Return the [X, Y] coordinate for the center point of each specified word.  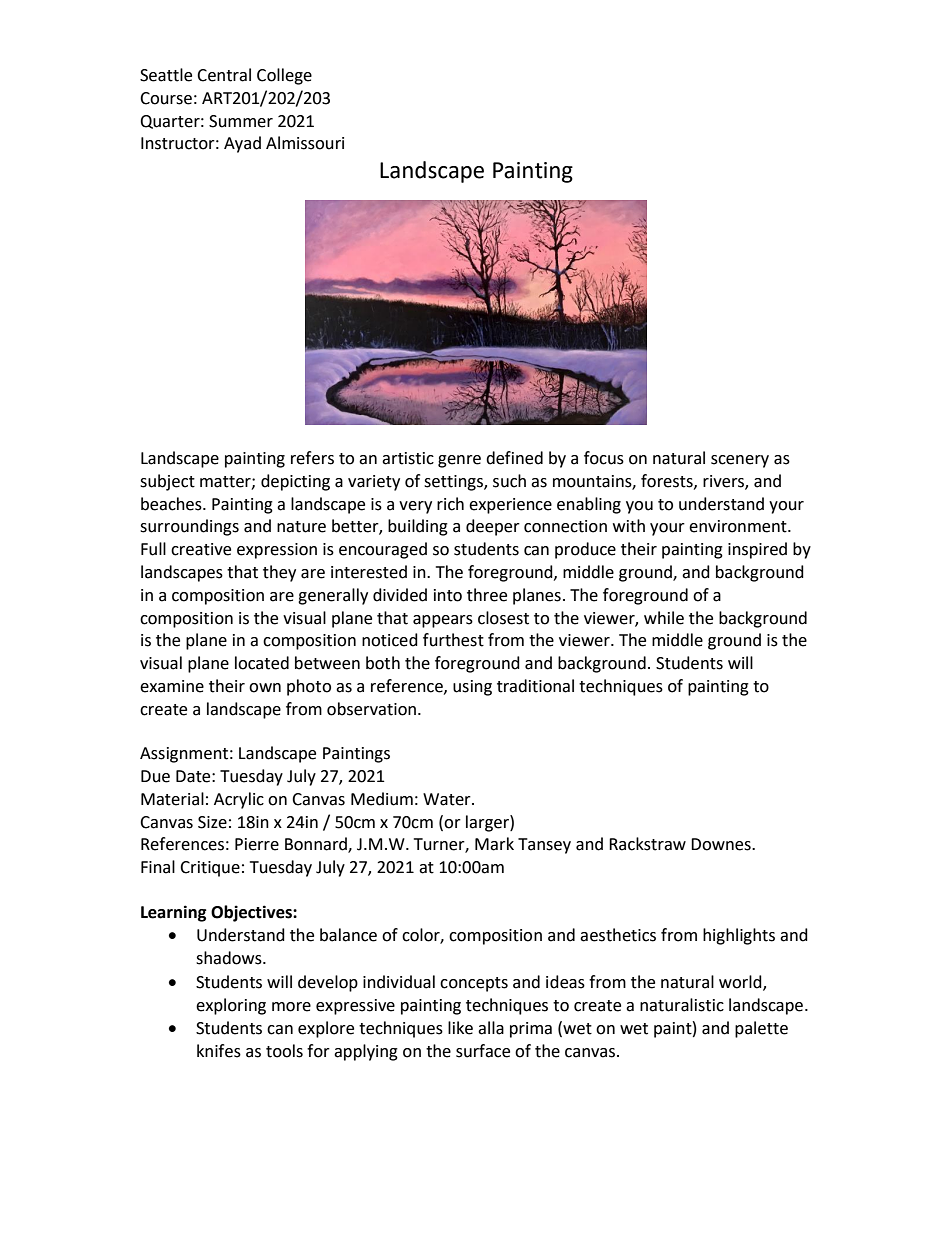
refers [312, 458]
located [262, 663]
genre [459, 461]
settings [454, 483]
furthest [453, 640]
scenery [740, 461]
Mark [494, 844]
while [664, 618]
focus [604, 458]
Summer [241, 121]
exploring [231, 1006]
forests [668, 481]
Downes [722, 844]
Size [212, 822]
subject [167, 482]
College [284, 76]
